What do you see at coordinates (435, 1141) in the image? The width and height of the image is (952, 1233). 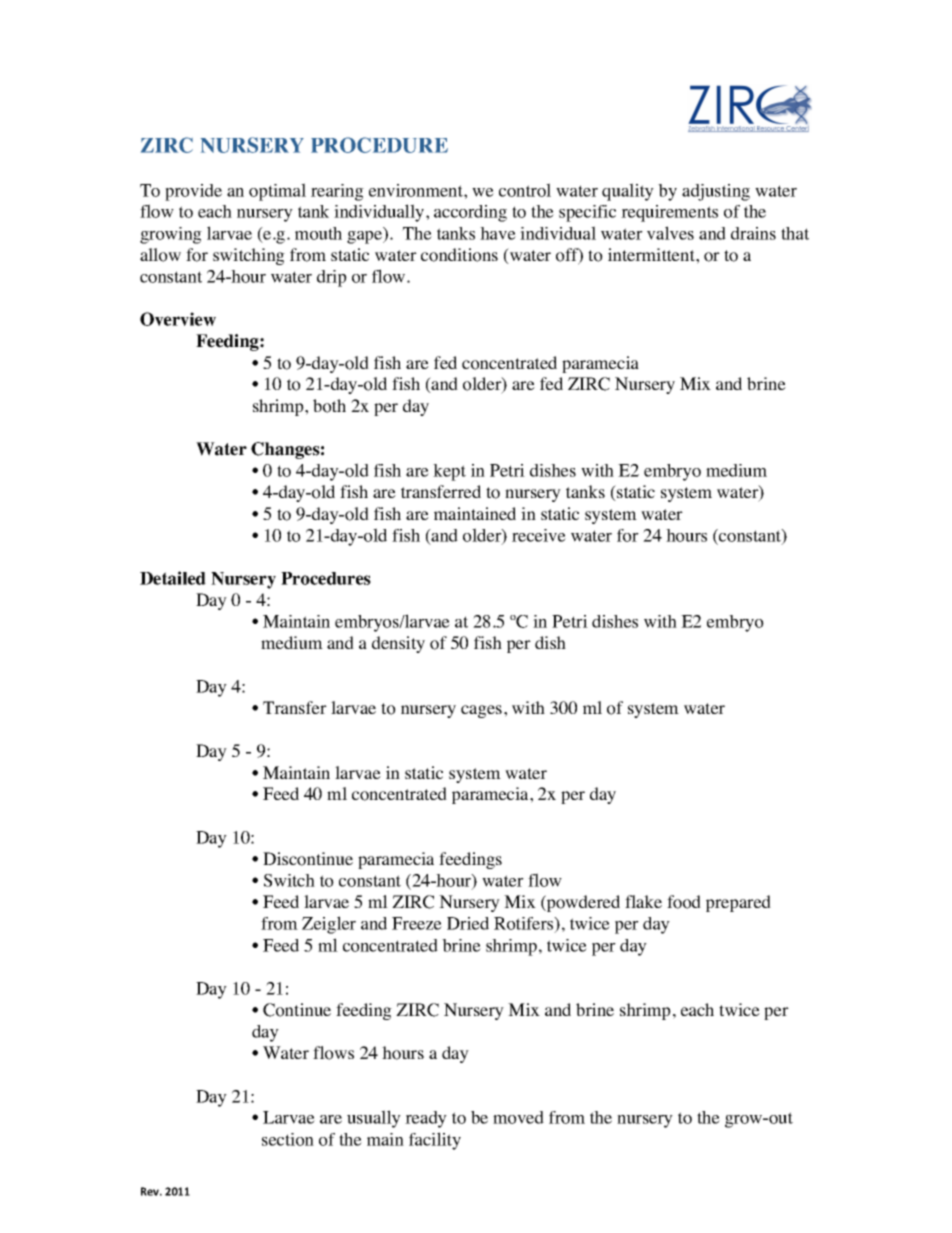 I see `facility` at bounding box center [435, 1141].
